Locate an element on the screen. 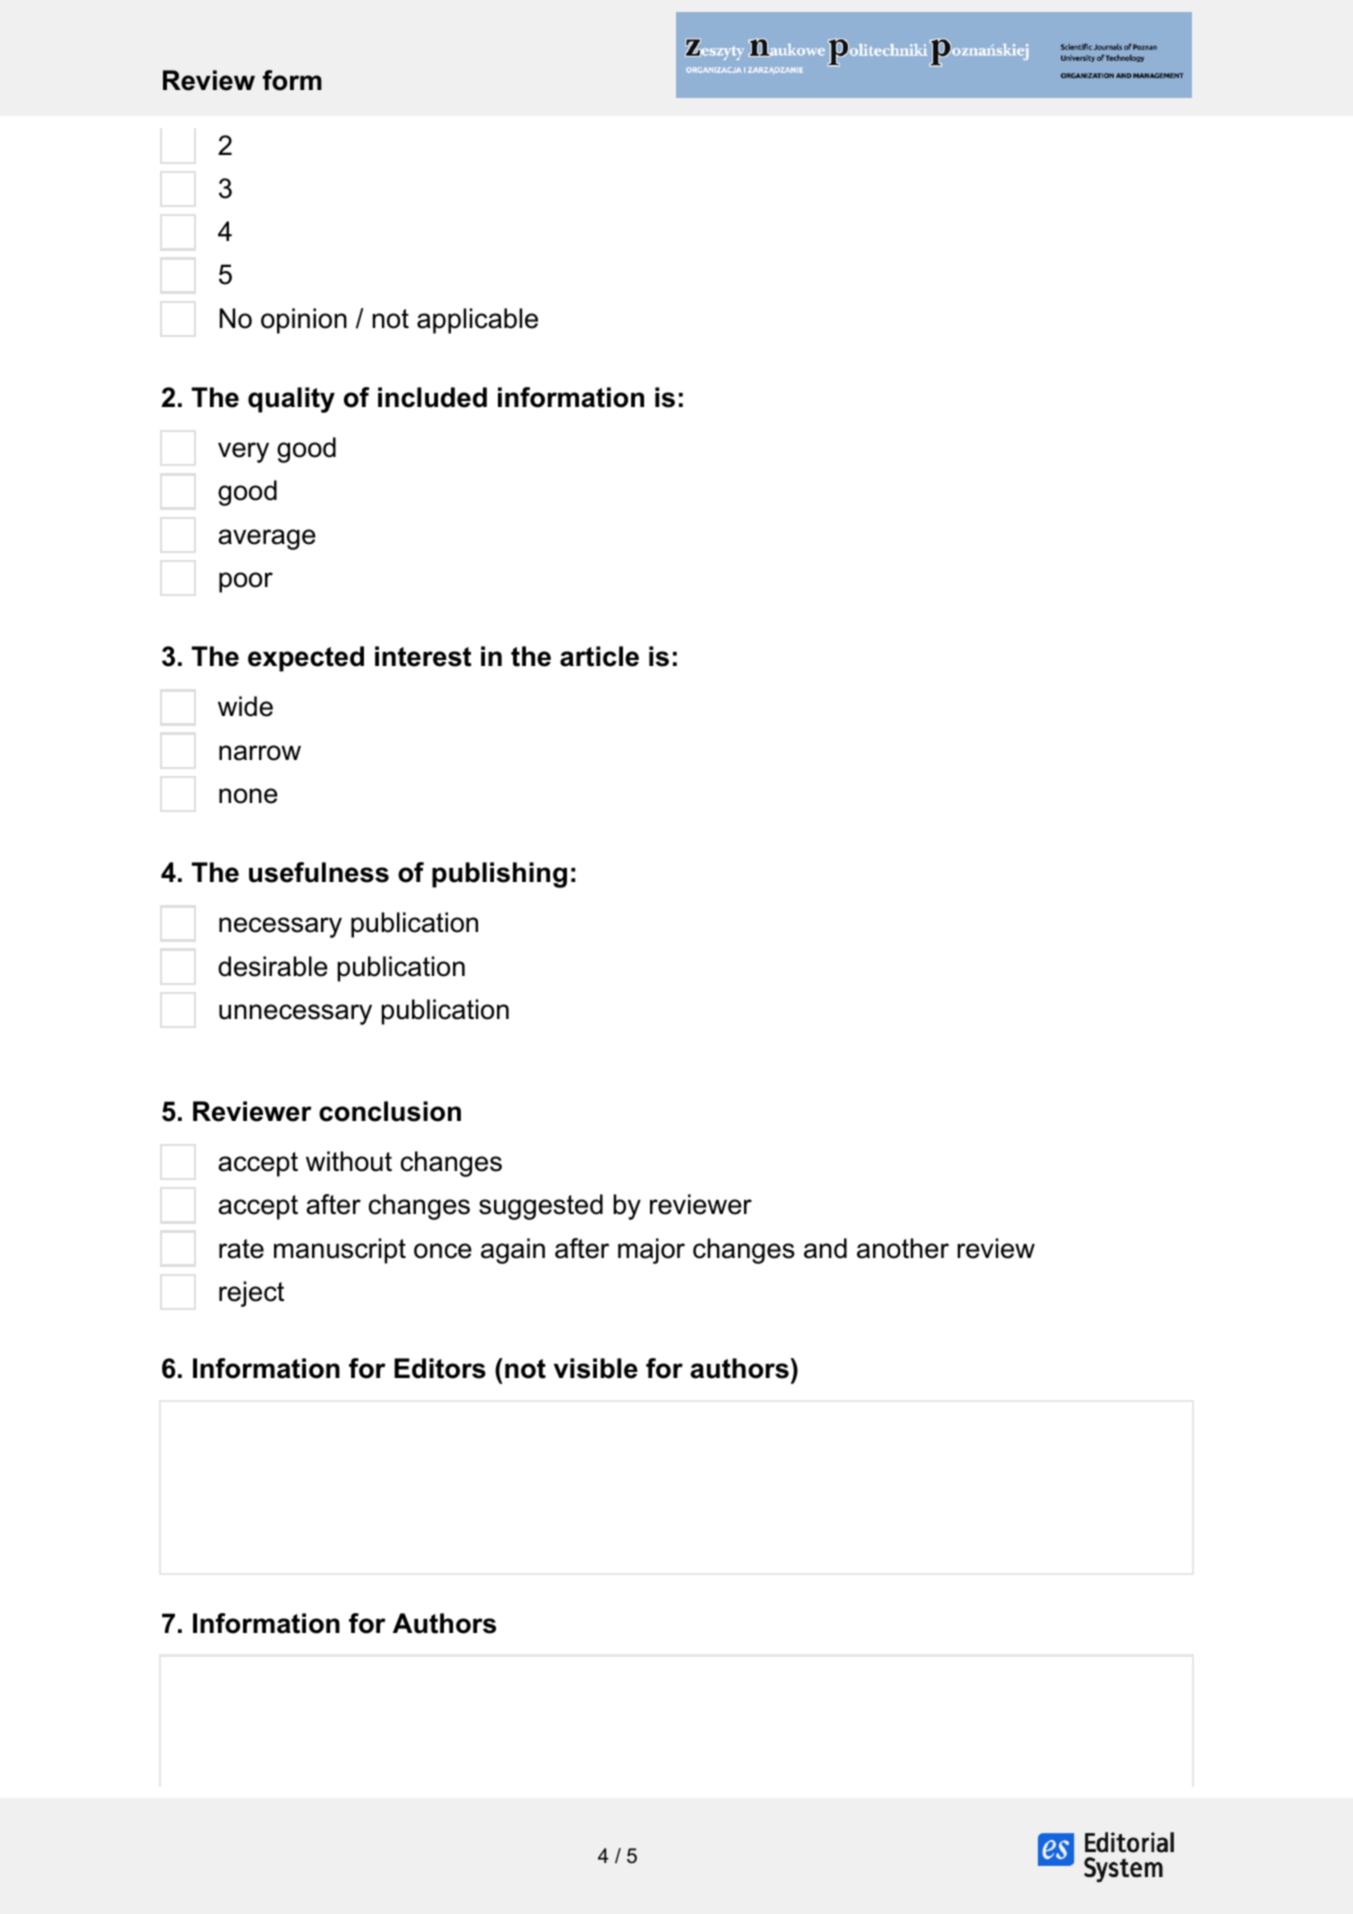 The image size is (1353, 1914). usefulness is located at coordinates (319, 872).
